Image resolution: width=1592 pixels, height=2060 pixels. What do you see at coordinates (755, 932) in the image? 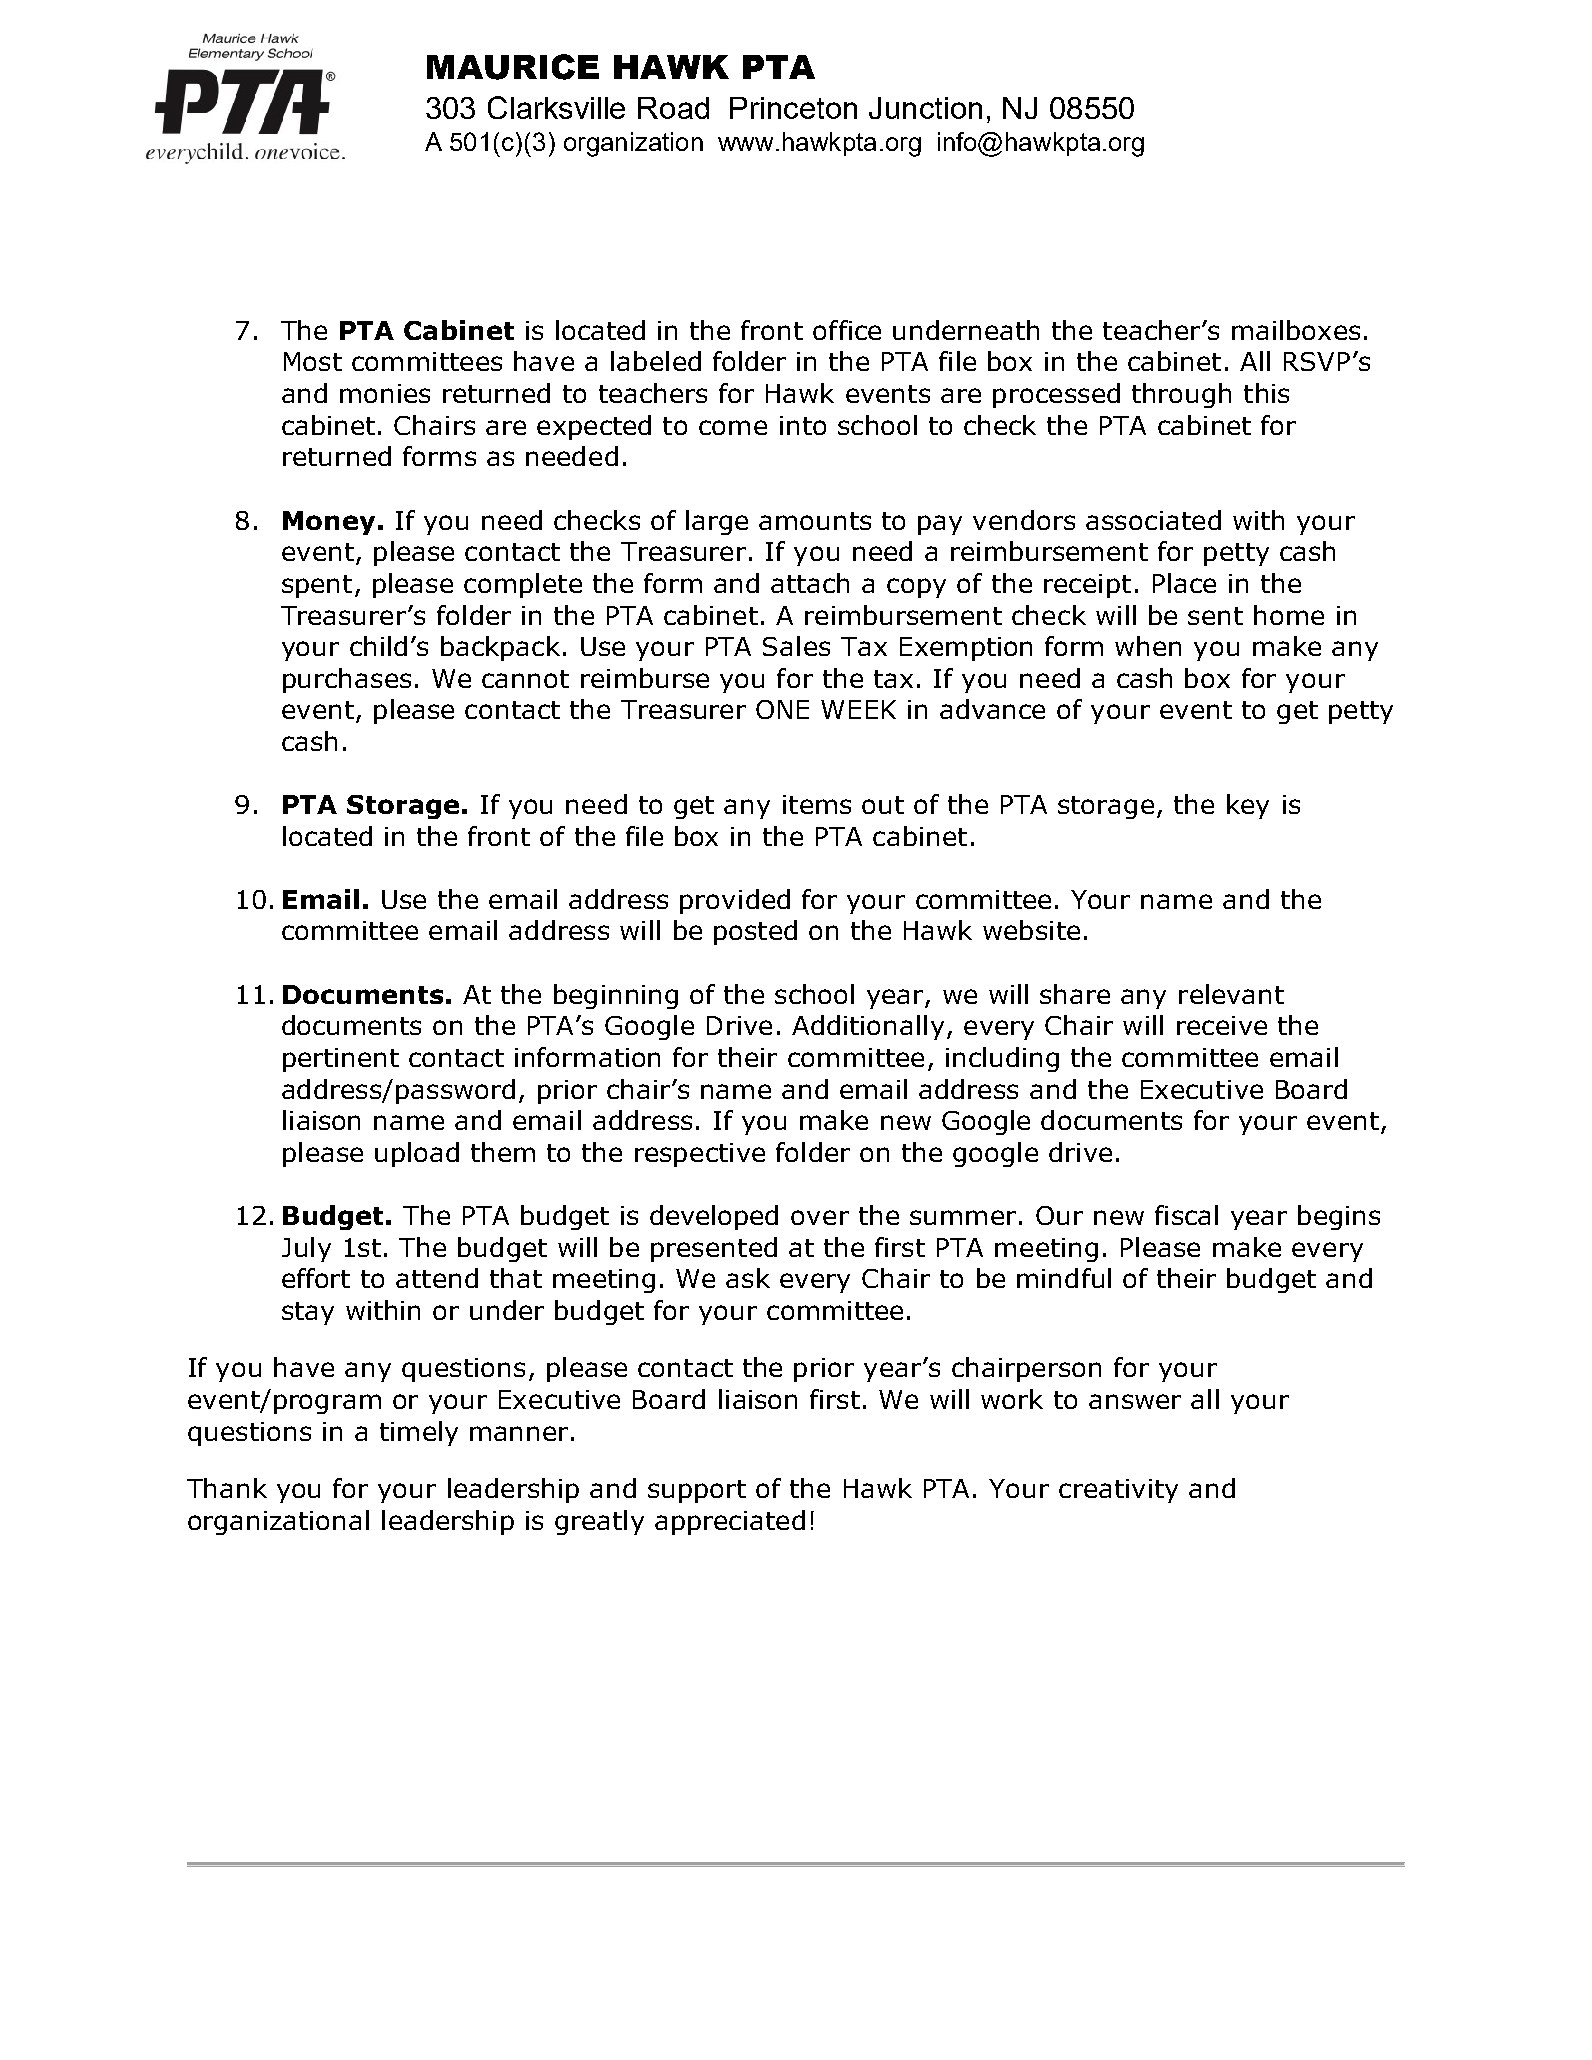
I see `posted` at bounding box center [755, 932].
